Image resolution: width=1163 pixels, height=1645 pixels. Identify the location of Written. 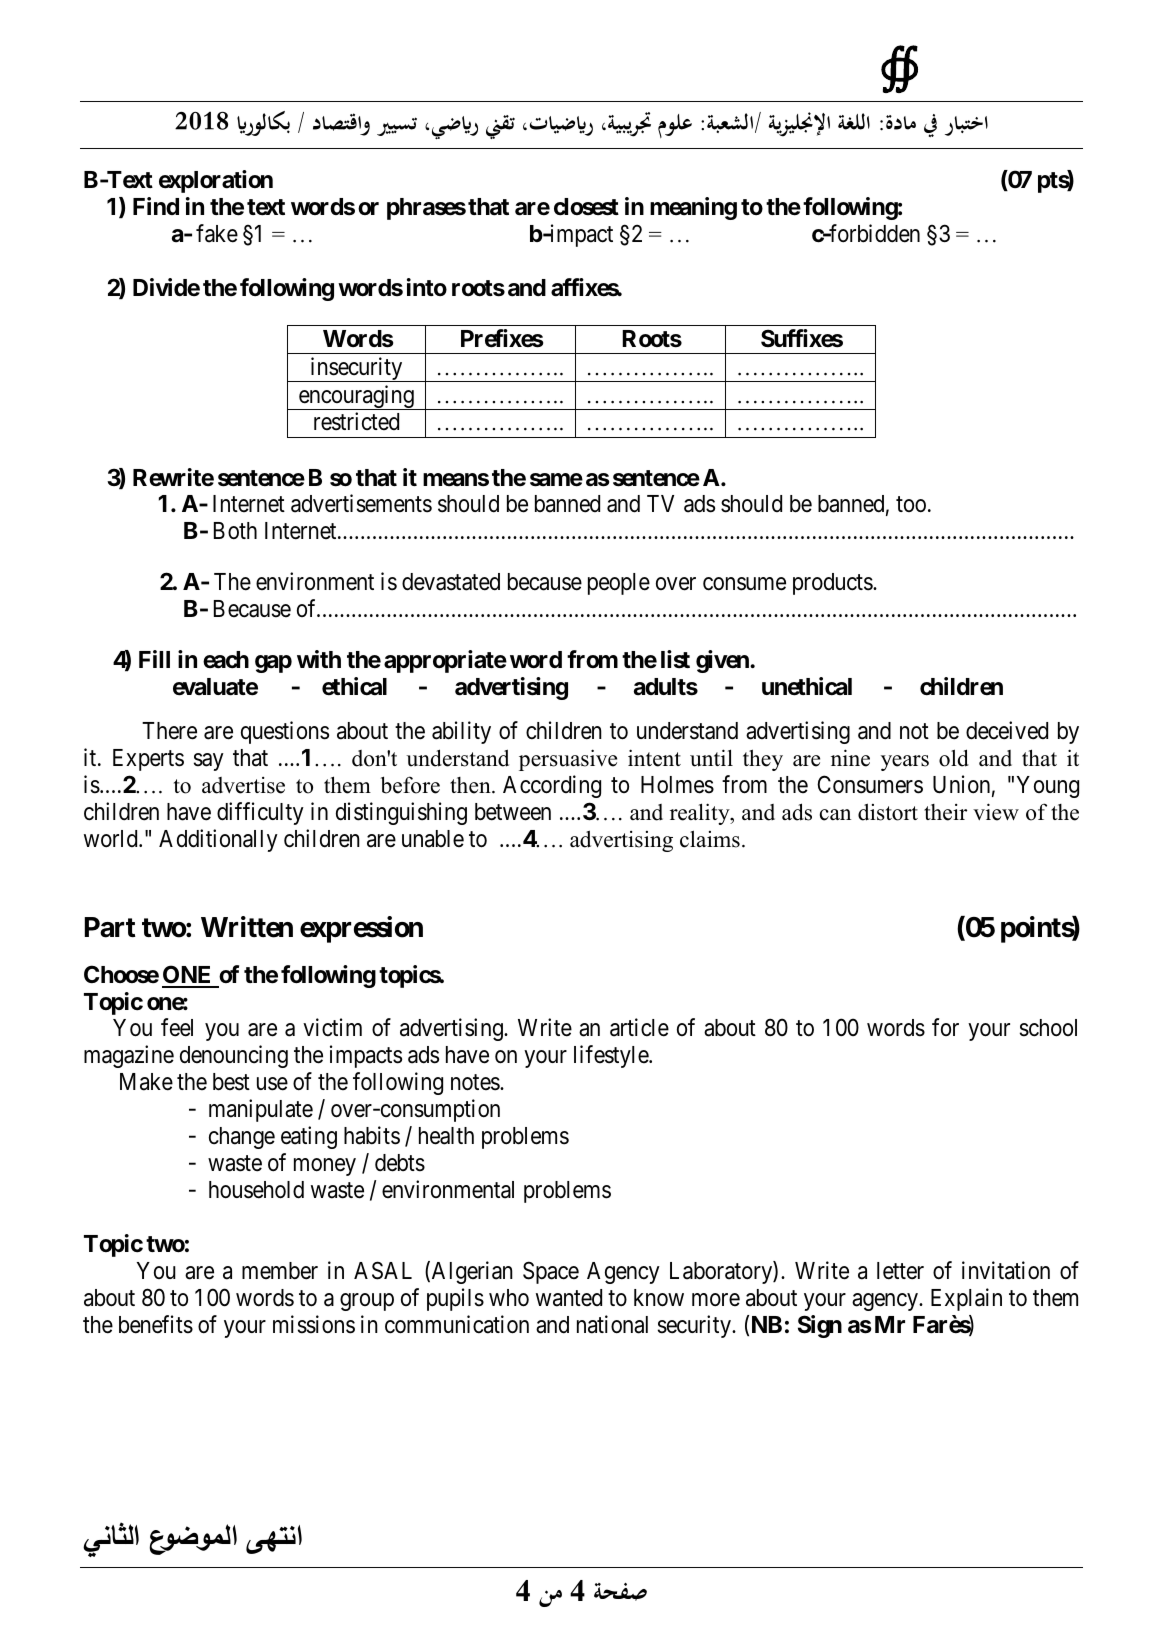
(247, 927).
